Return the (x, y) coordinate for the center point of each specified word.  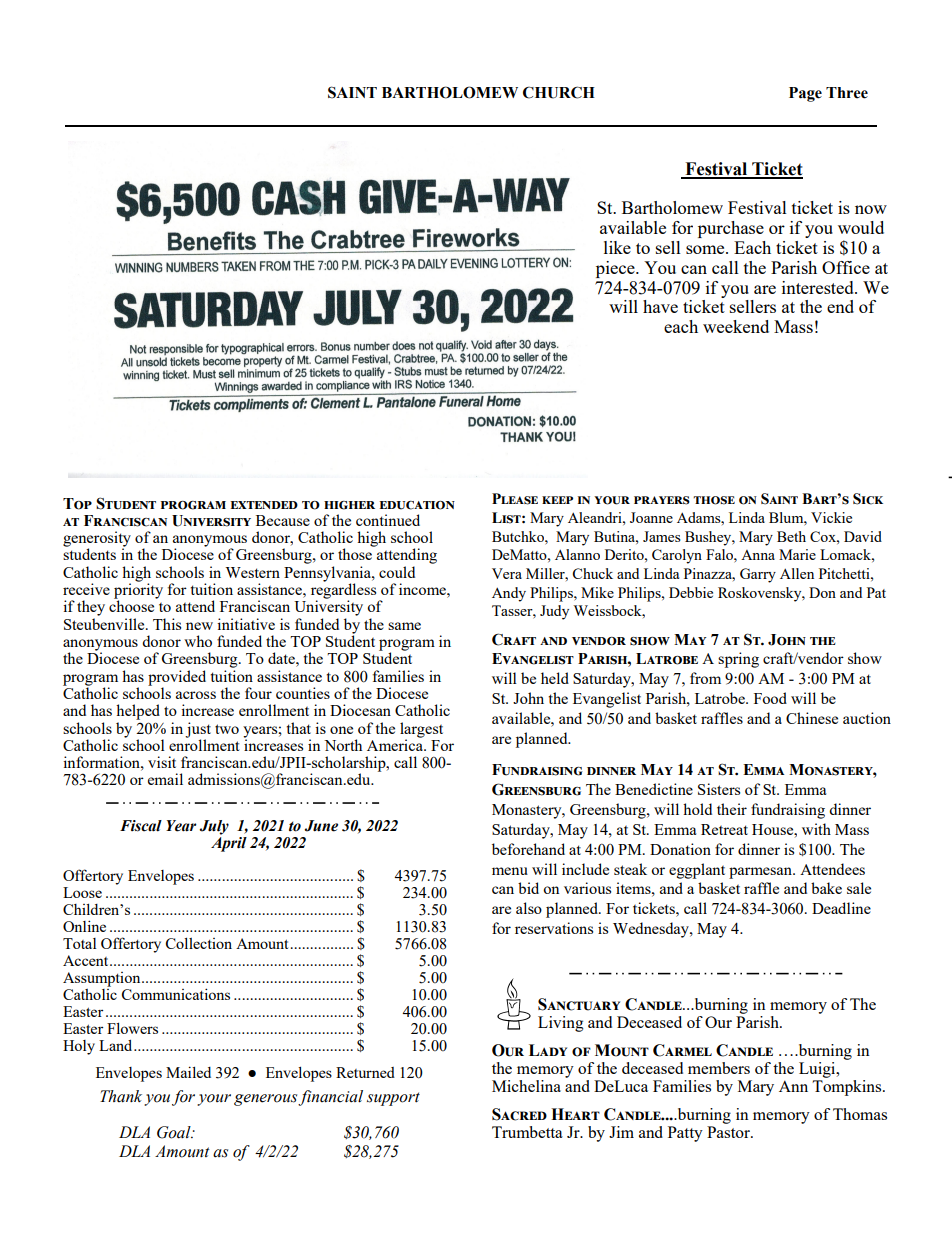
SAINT (352, 92)
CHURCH (559, 92)
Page (805, 94)
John (528, 698)
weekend (736, 326)
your (214, 1100)
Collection (199, 943)
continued (388, 520)
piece (616, 269)
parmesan (762, 873)
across (196, 695)
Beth (791, 536)
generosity (97, 540)
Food (770, 698)
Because (283, 520)
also (529, 908)
